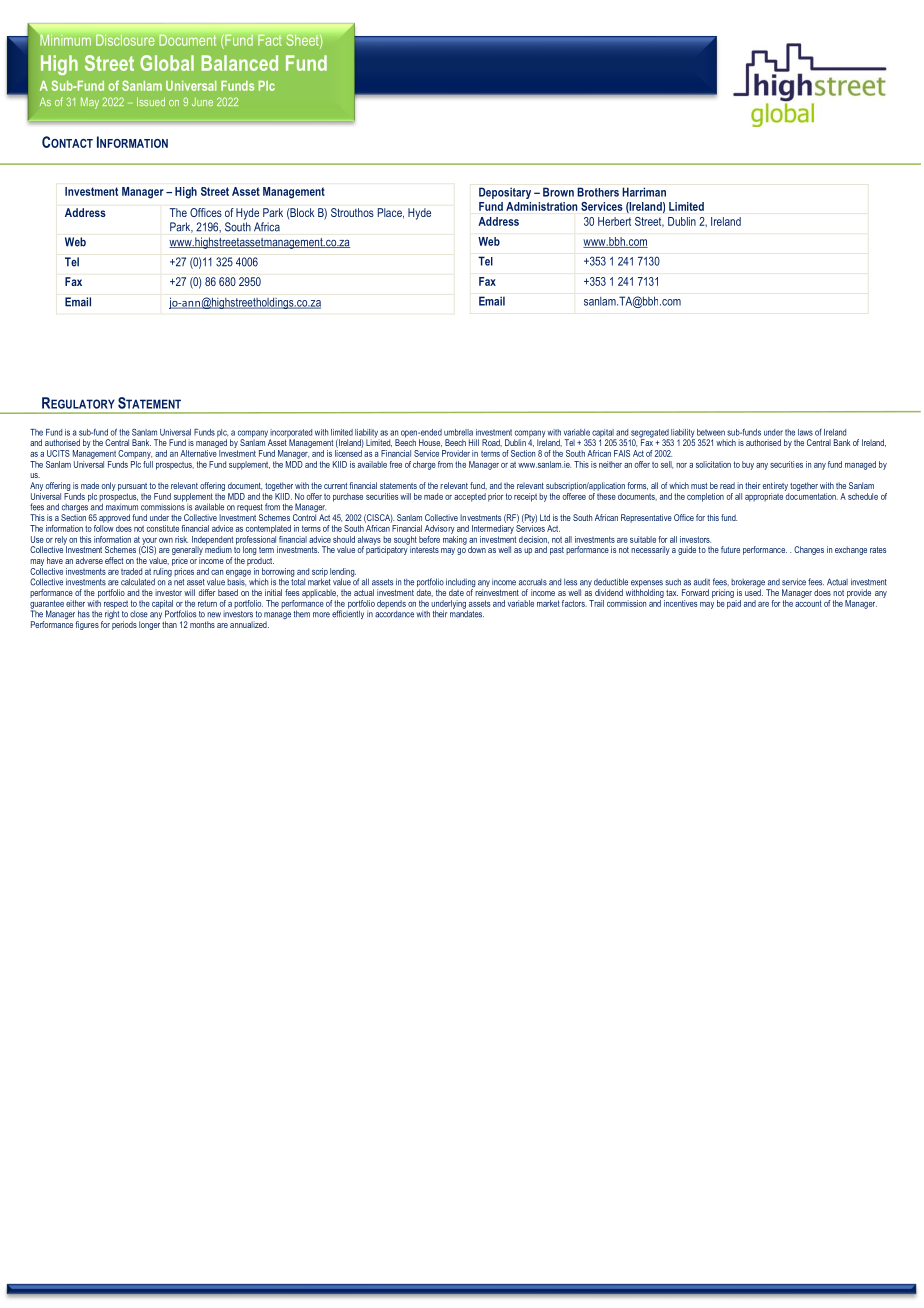 This screenshot has width=924, height=1308. Describe the element at coordinates (139, 614) in the screenshot. I see `close` at that location.
